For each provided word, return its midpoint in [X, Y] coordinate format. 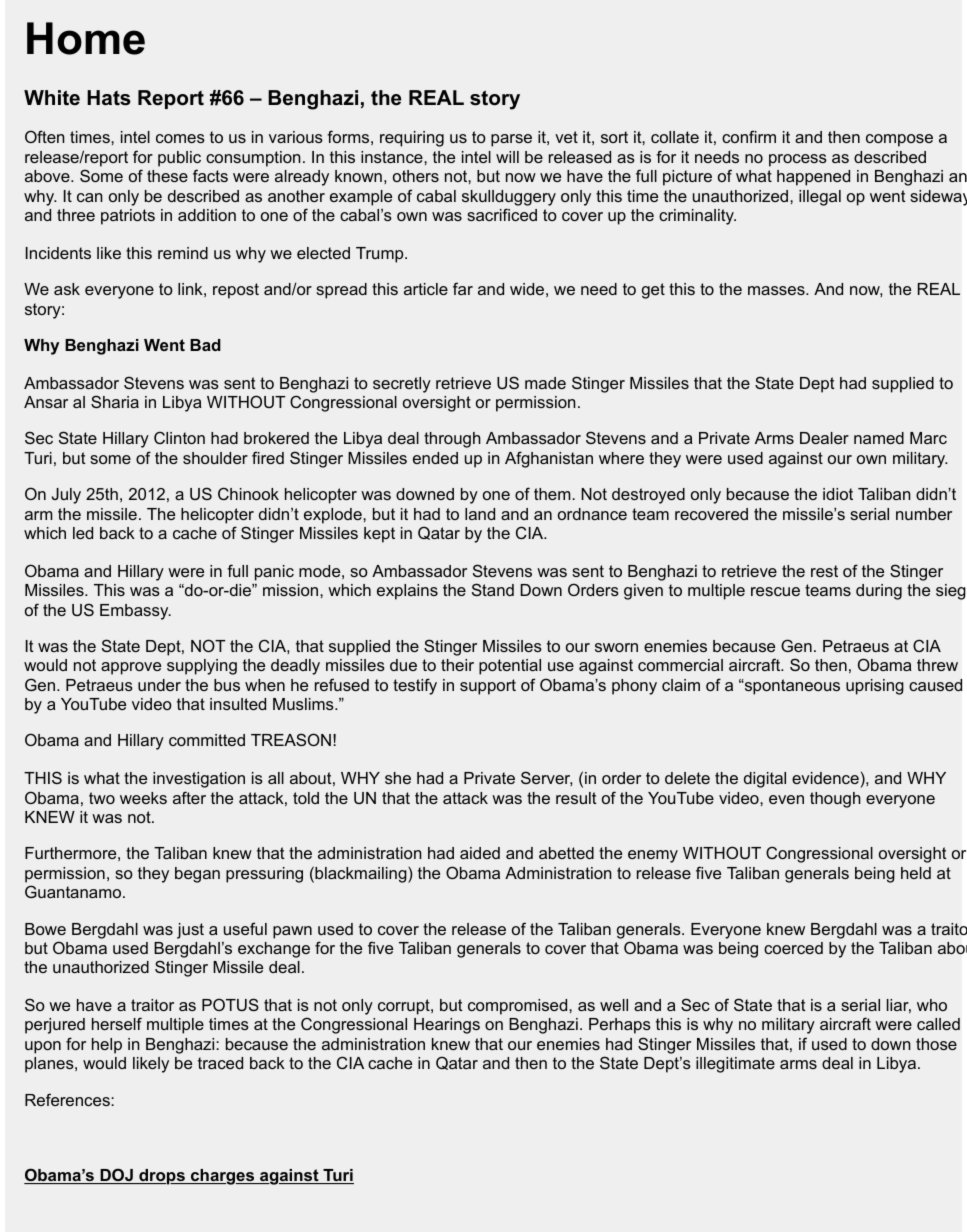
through [452, 440]
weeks [143, 798]
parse [511, 140]
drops [162, 1177]
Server [546, 778]
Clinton [179, 438]
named [879, 438]
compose [899, 140]
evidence [825, 778]
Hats [109, 98]
